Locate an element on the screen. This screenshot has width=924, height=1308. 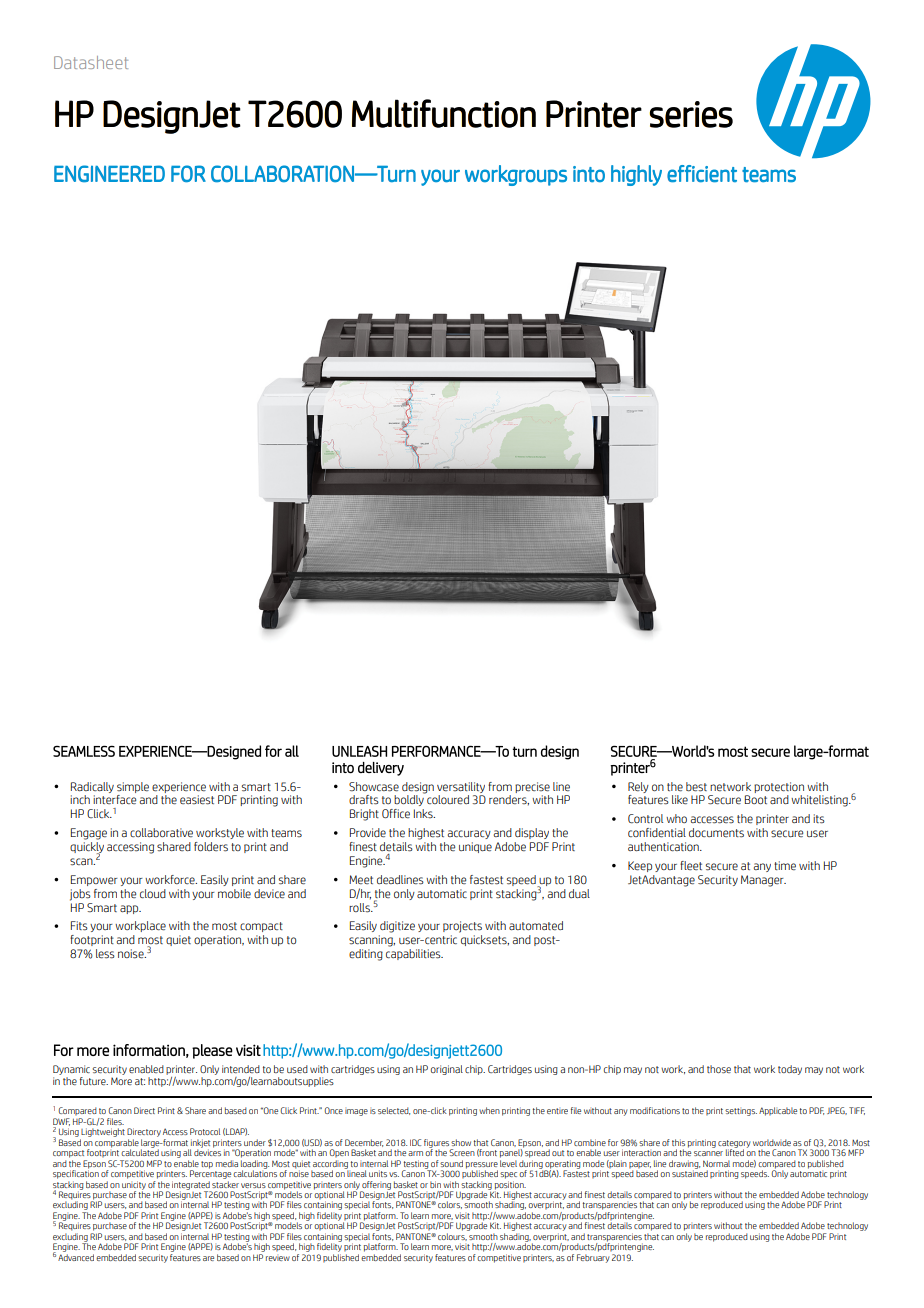
projects is located at coordinates (462, 927).
